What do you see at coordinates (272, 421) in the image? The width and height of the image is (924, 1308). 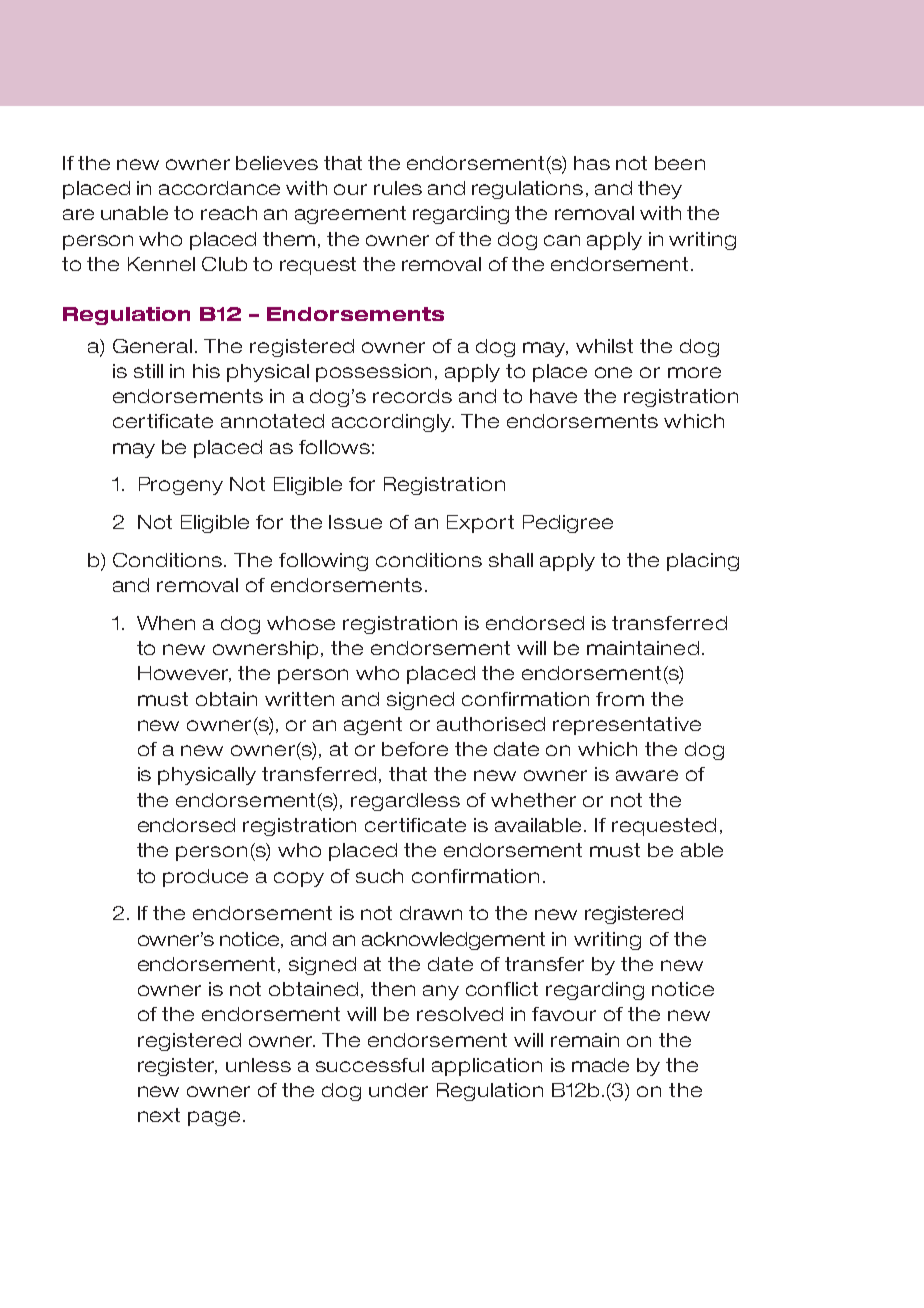 I see `annotated` at bounding box center [272, 421].
